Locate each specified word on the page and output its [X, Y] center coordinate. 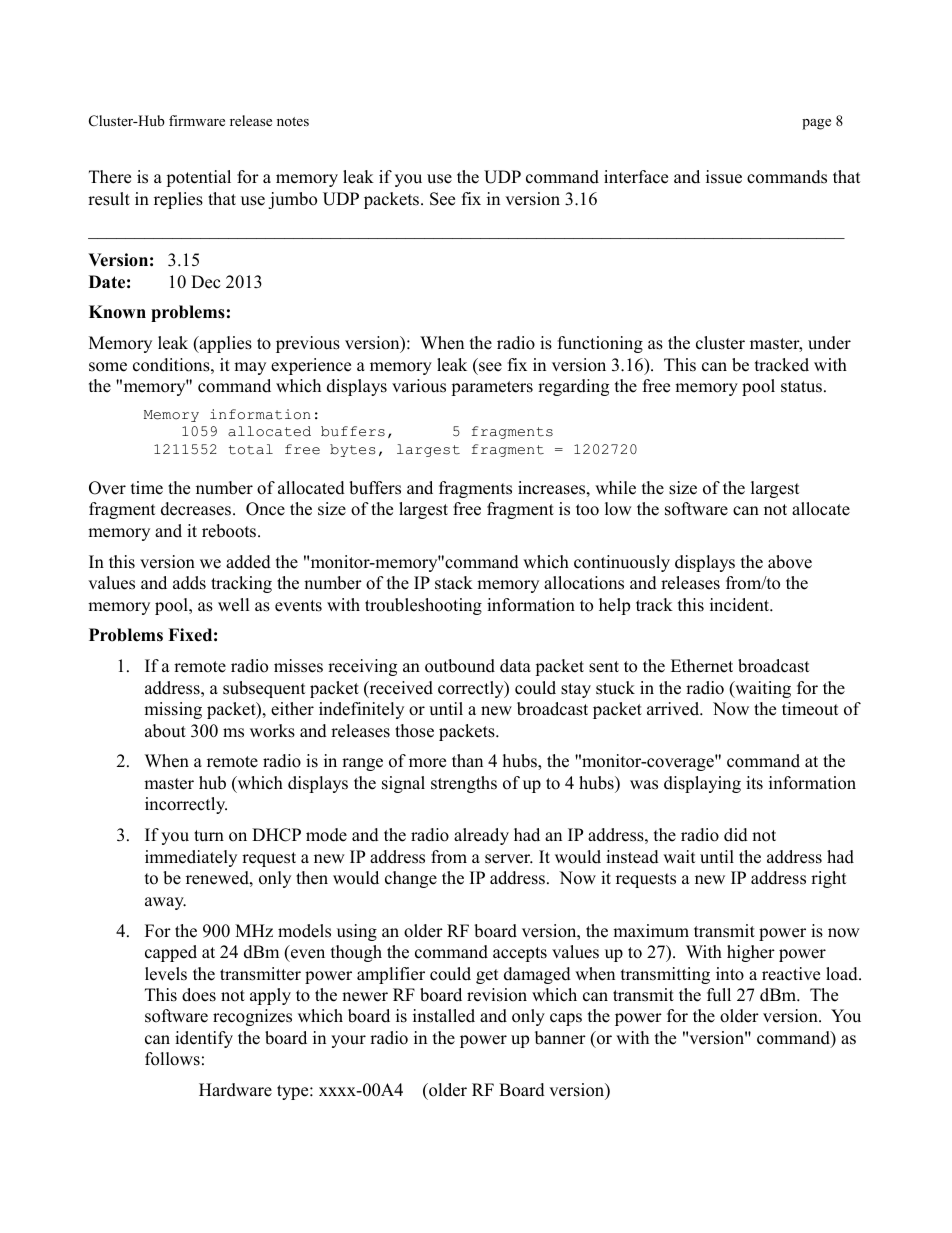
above [790, 562]
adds [189, 583]
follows [172, 1059]
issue [724, 177]
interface [636, 177]
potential [198, 178]
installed [444, 1016]
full [719, 995]
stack [454, 583]
